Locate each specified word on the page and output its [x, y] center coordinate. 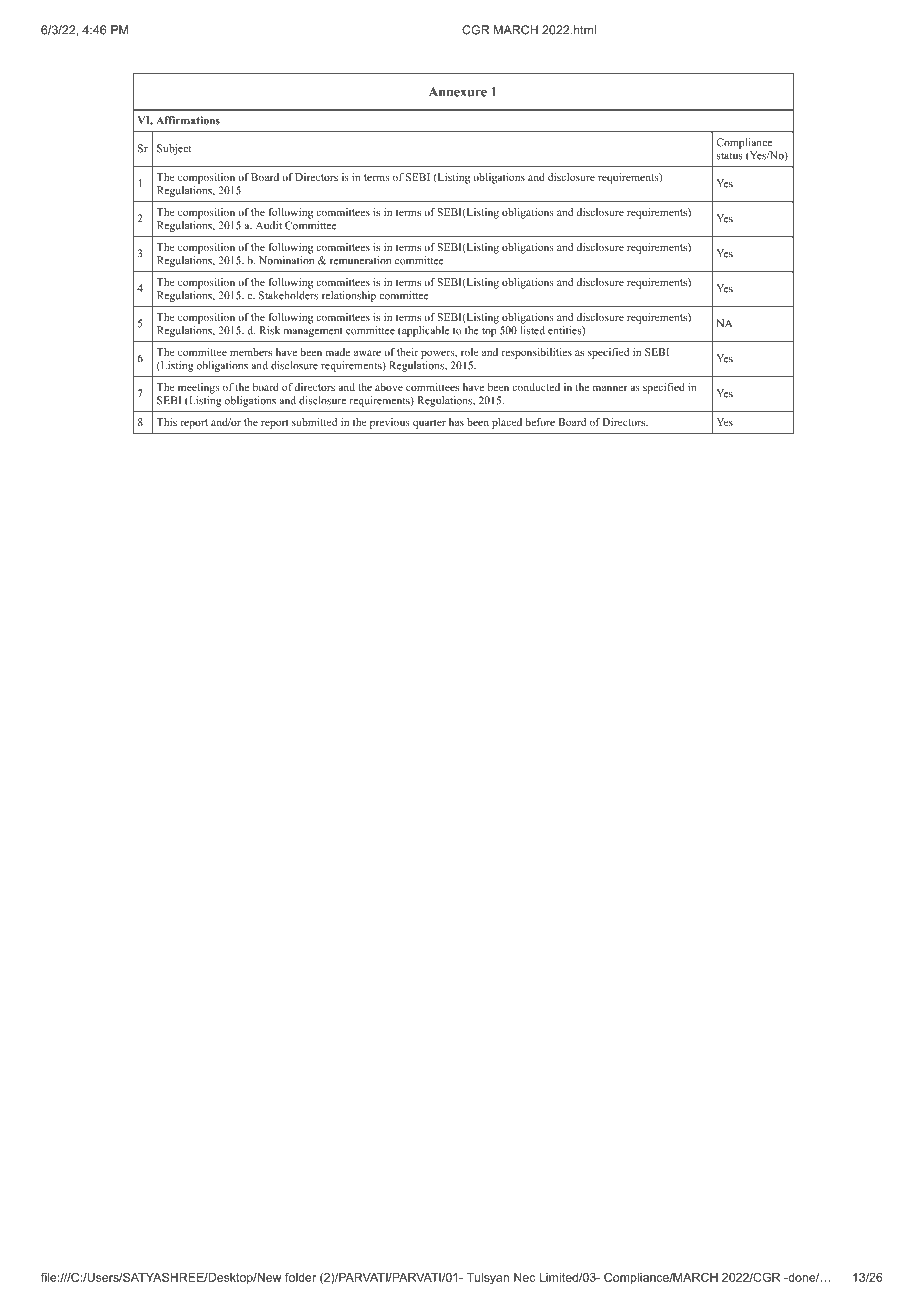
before [540, 422]
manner [610, 388]
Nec [524, 1277]
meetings [199, 388]
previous [390, 423]
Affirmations [188, 120]
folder [300, 1277]
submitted [314, 422]
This [167, 422]
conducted [536, 387]
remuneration [360, 260]
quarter [429, 424]
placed [507, 423]
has [456, 422]
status [730, 156]
